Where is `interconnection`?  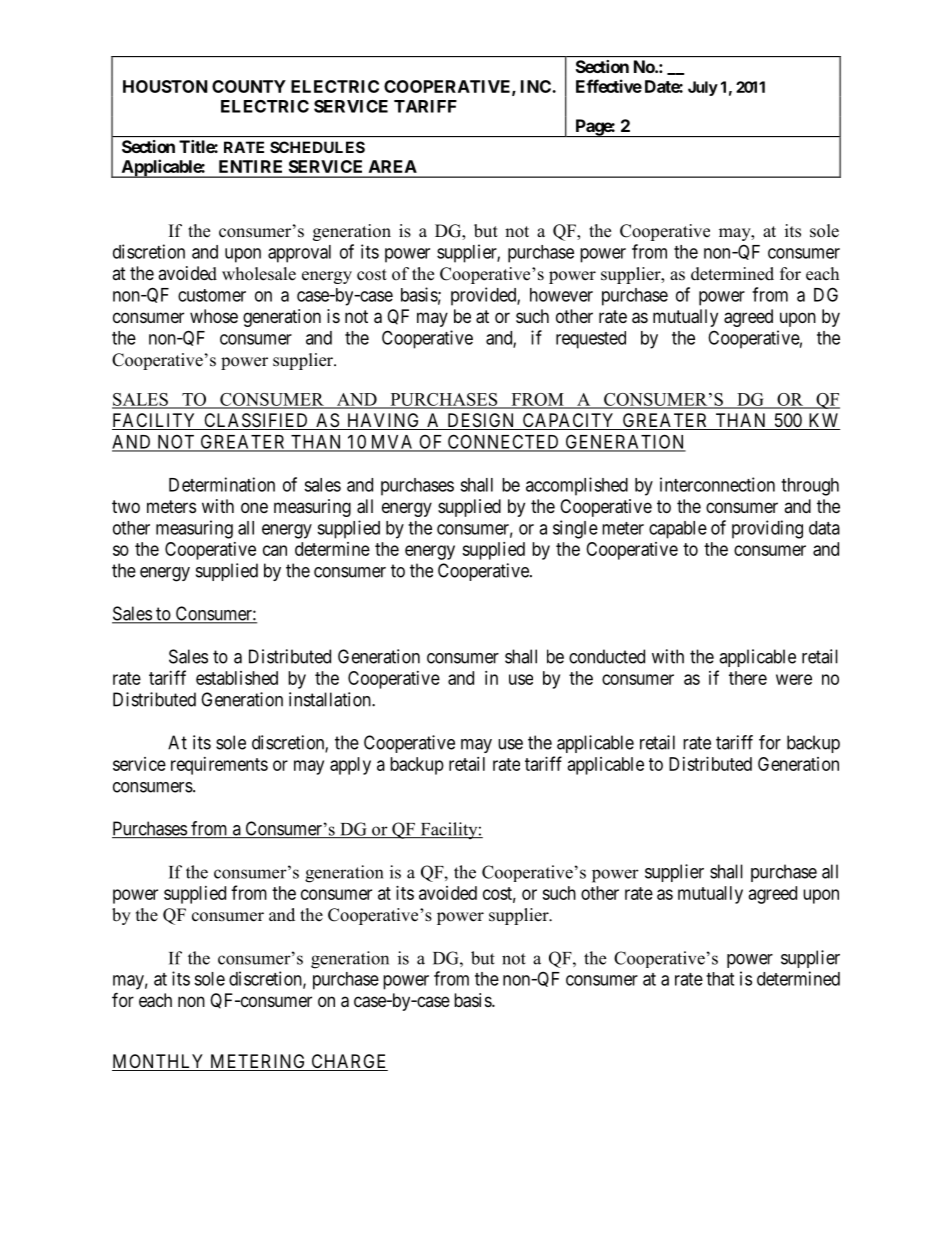 interconnection is located at coordinates (717, 484).
